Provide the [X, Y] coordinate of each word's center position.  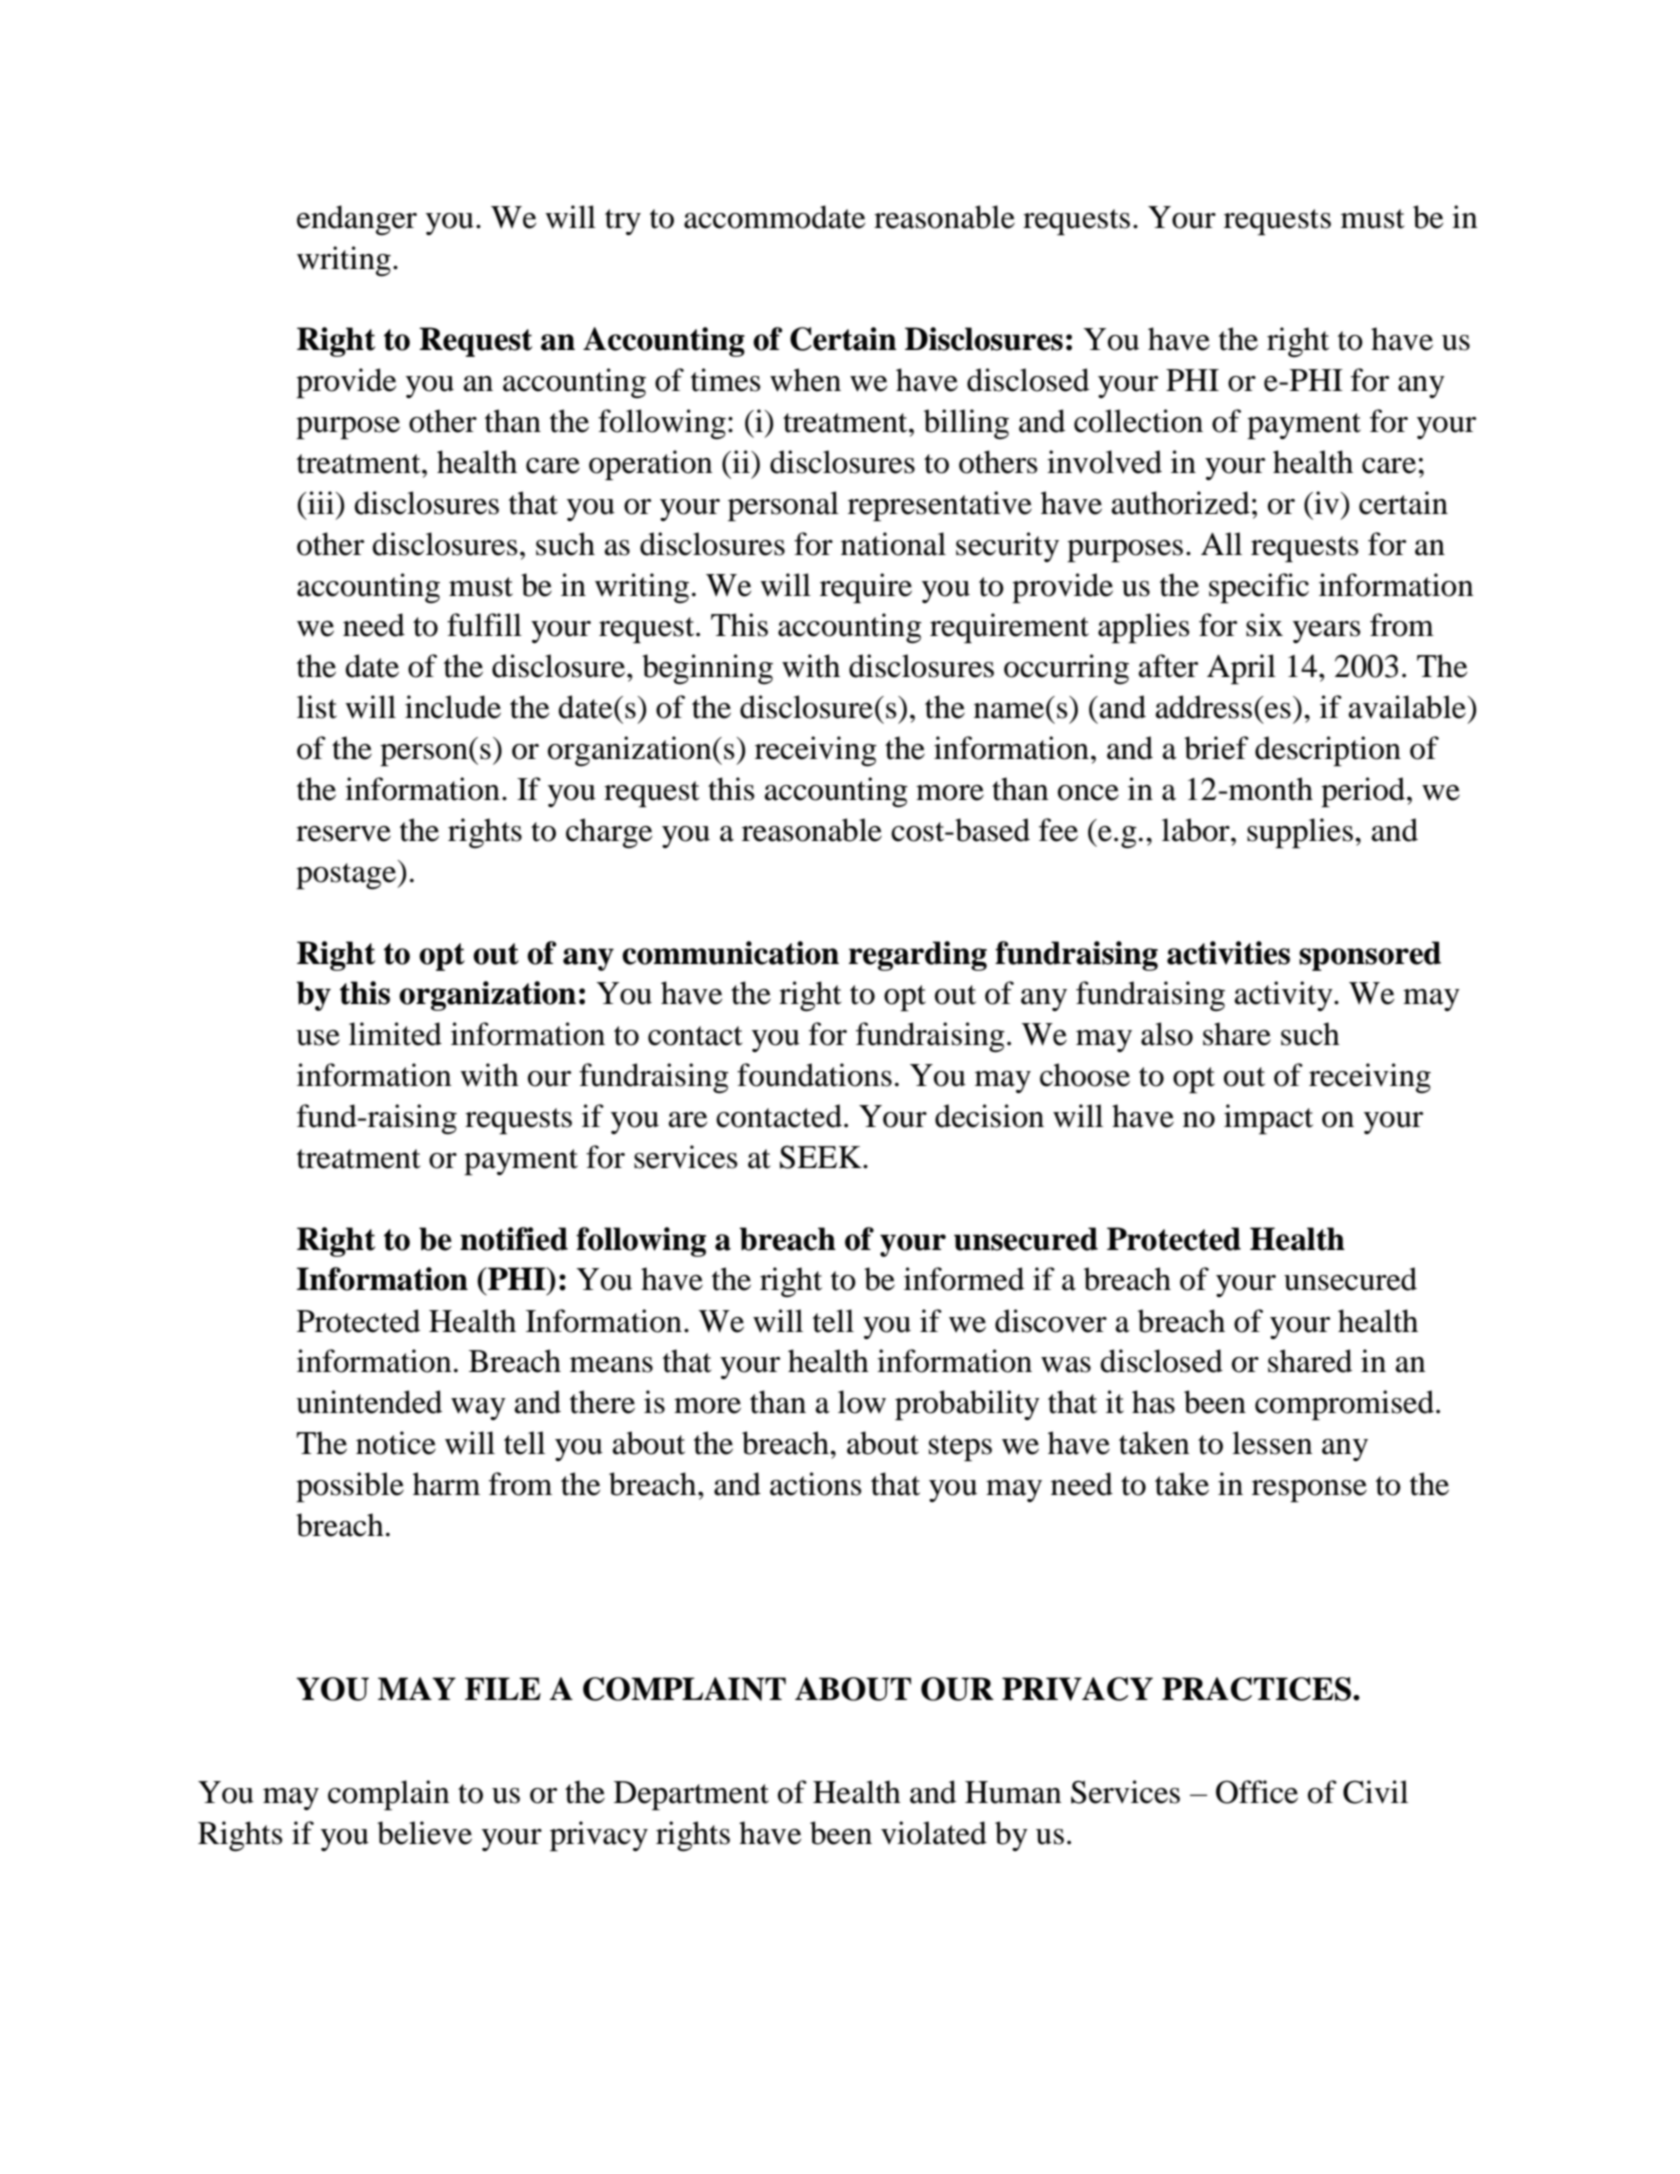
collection [1138, 421]
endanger [357, 220]
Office [1257, 1792]
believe [424, 1833]
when [805, 380]
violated [934, 1833]
